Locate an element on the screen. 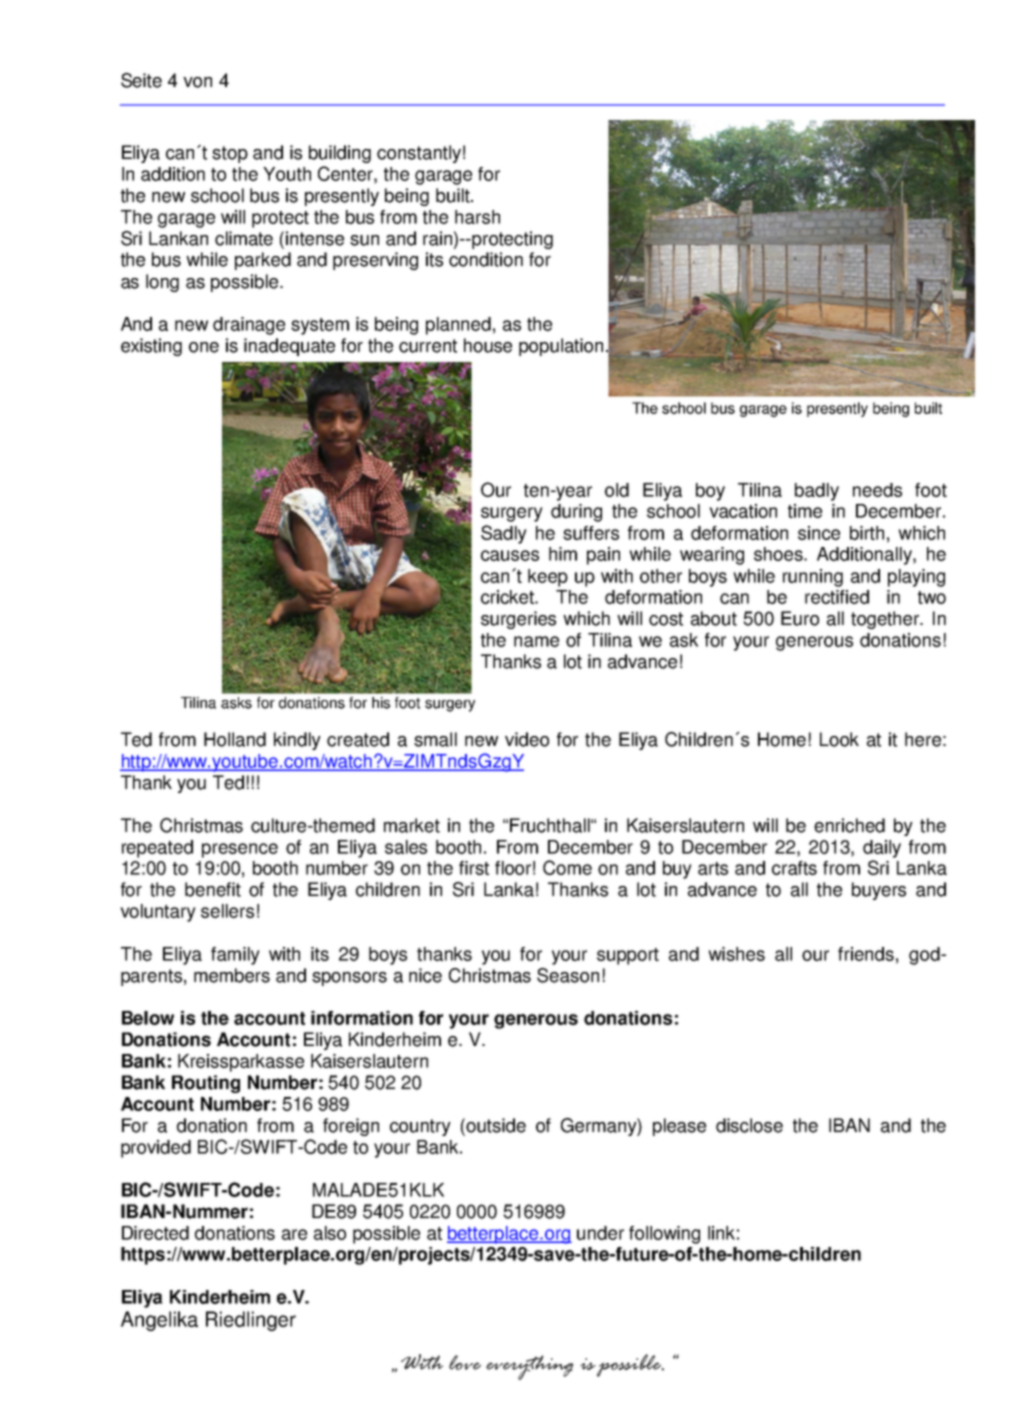 The height and width of the screenshot is (1428, 1009). condition is located at coordinates (486, 259).
